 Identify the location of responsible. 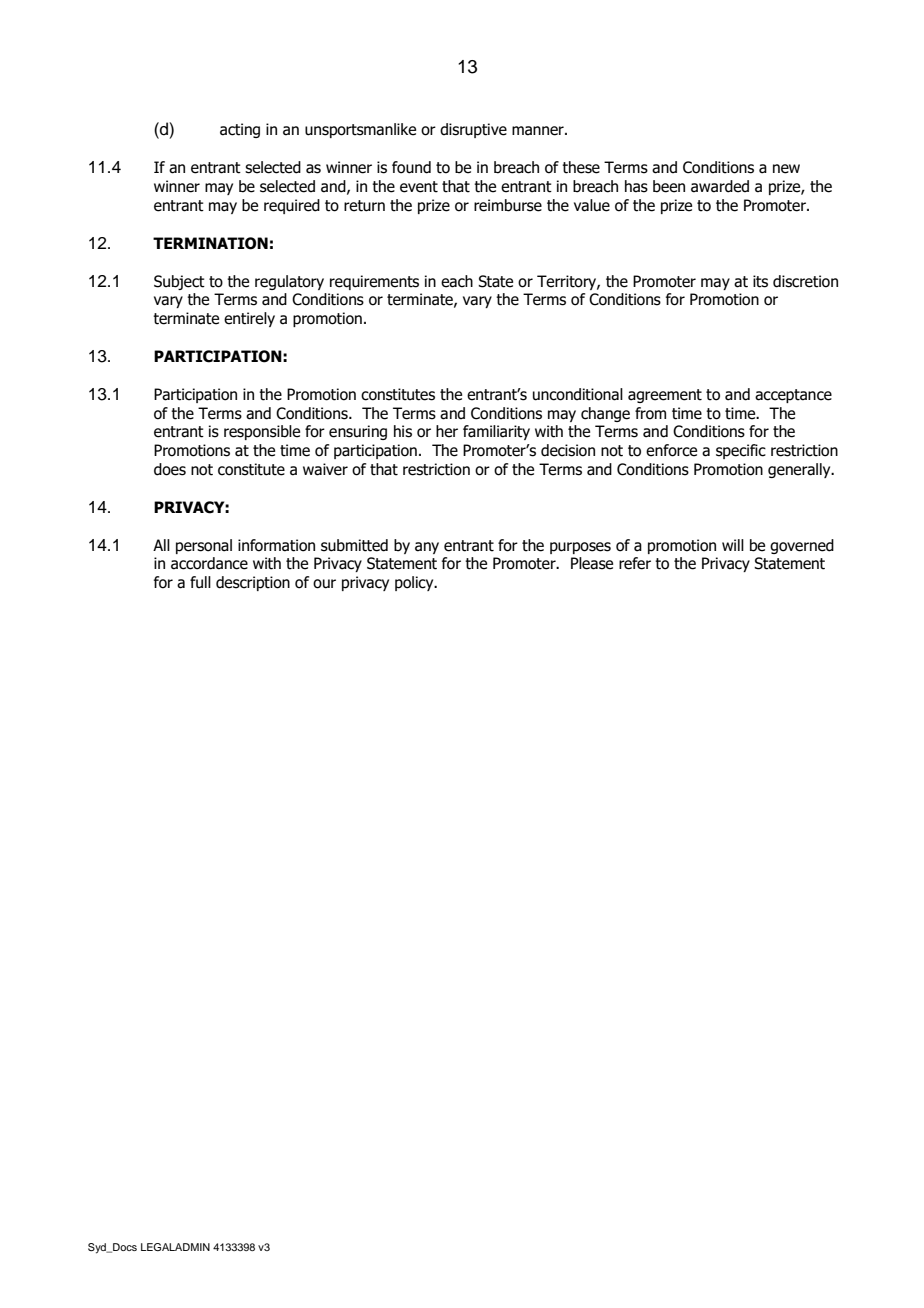
(262, 432).
